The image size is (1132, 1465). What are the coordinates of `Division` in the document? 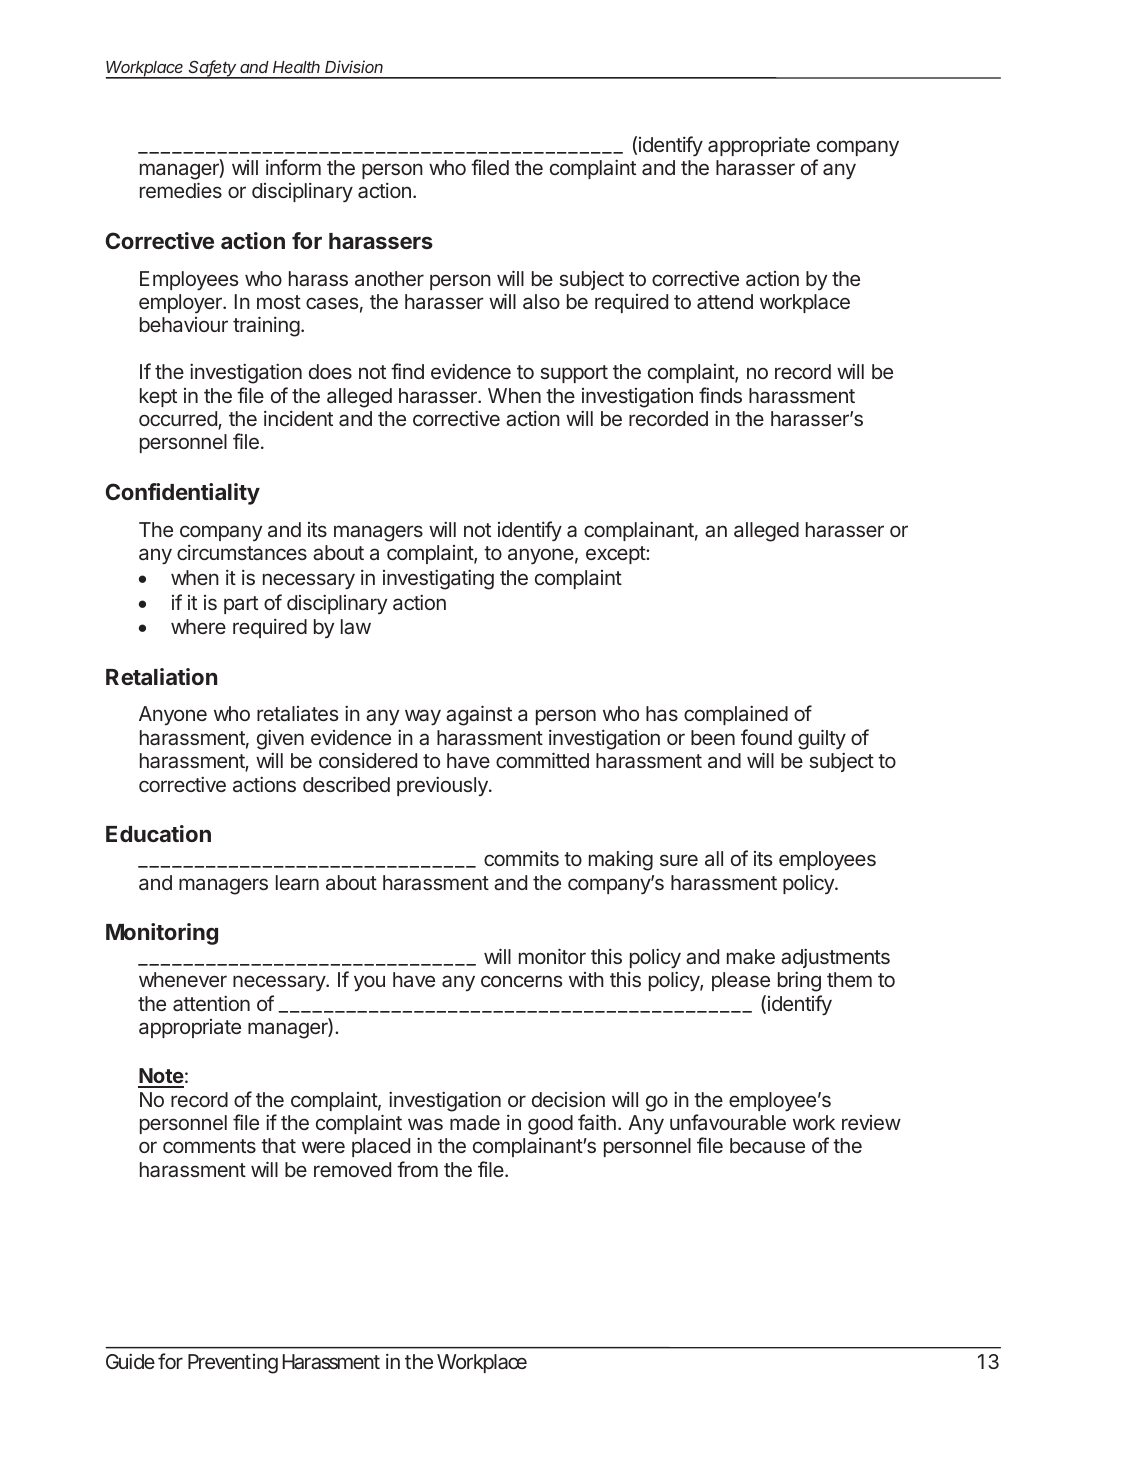 It's located at (354, 66).
